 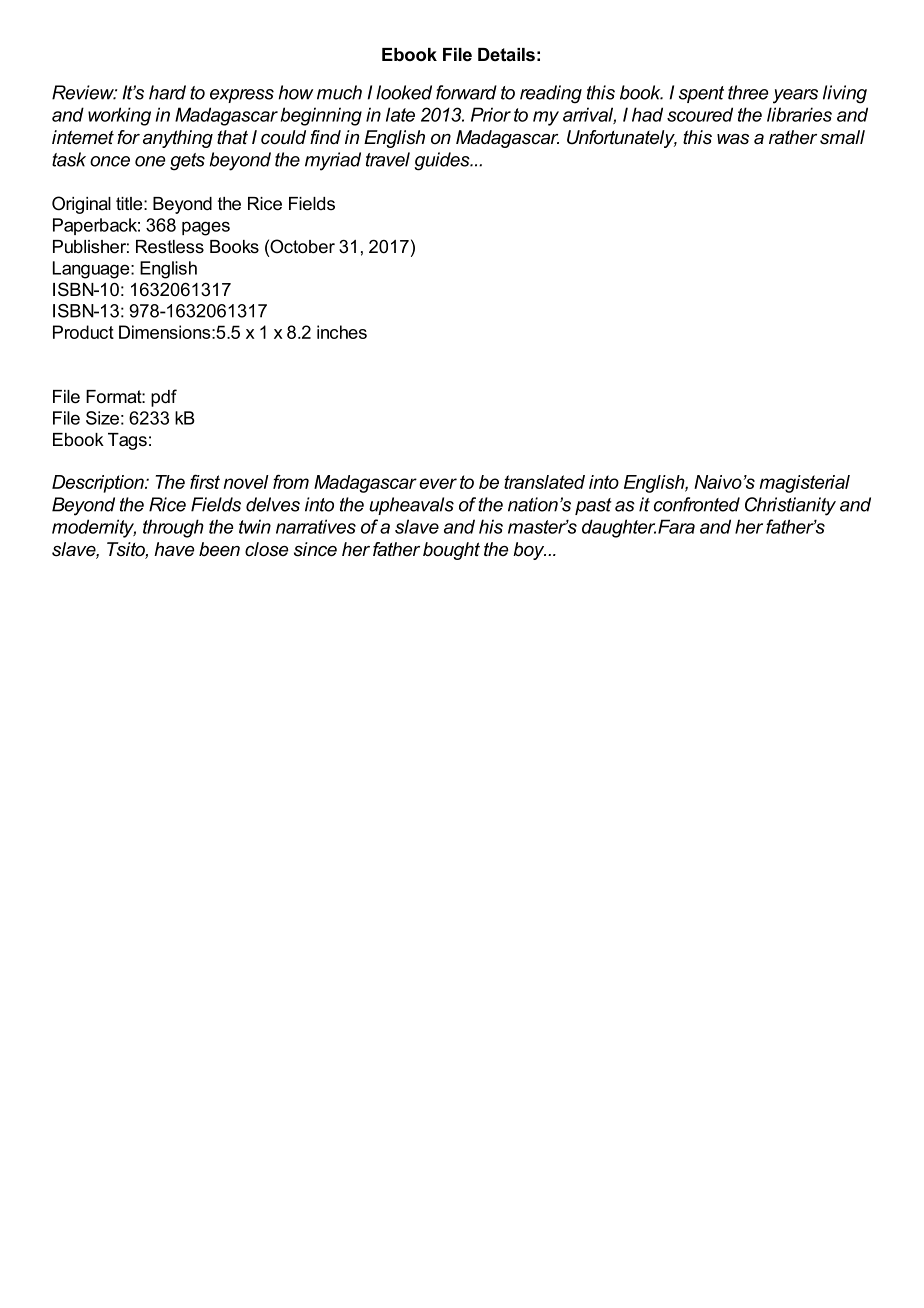 What do you see at coordinates (748, 92) in the image?
I see `three` at bounding box center [748, 92].
